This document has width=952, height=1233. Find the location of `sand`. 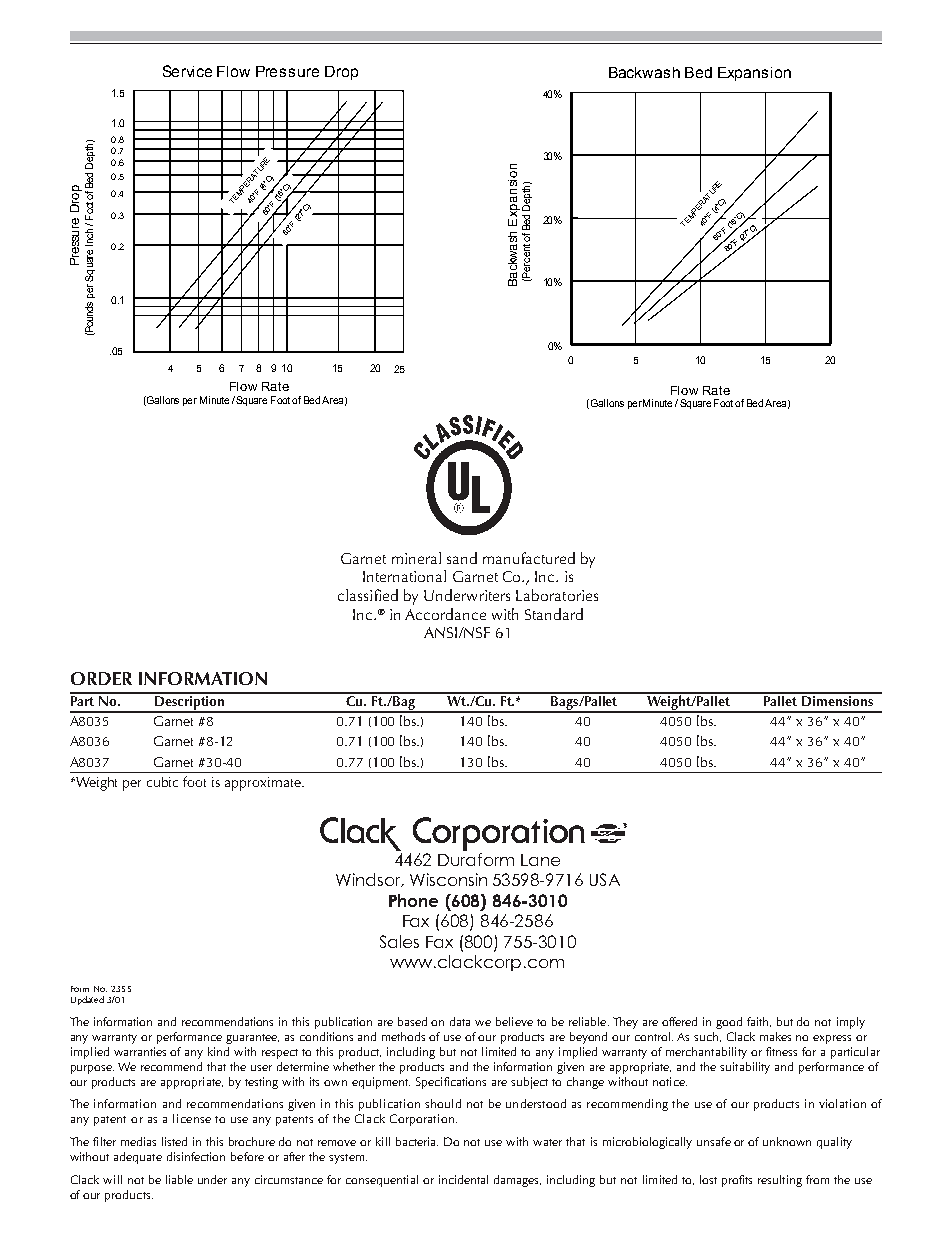

sand is located at coordinates (462, 558).
